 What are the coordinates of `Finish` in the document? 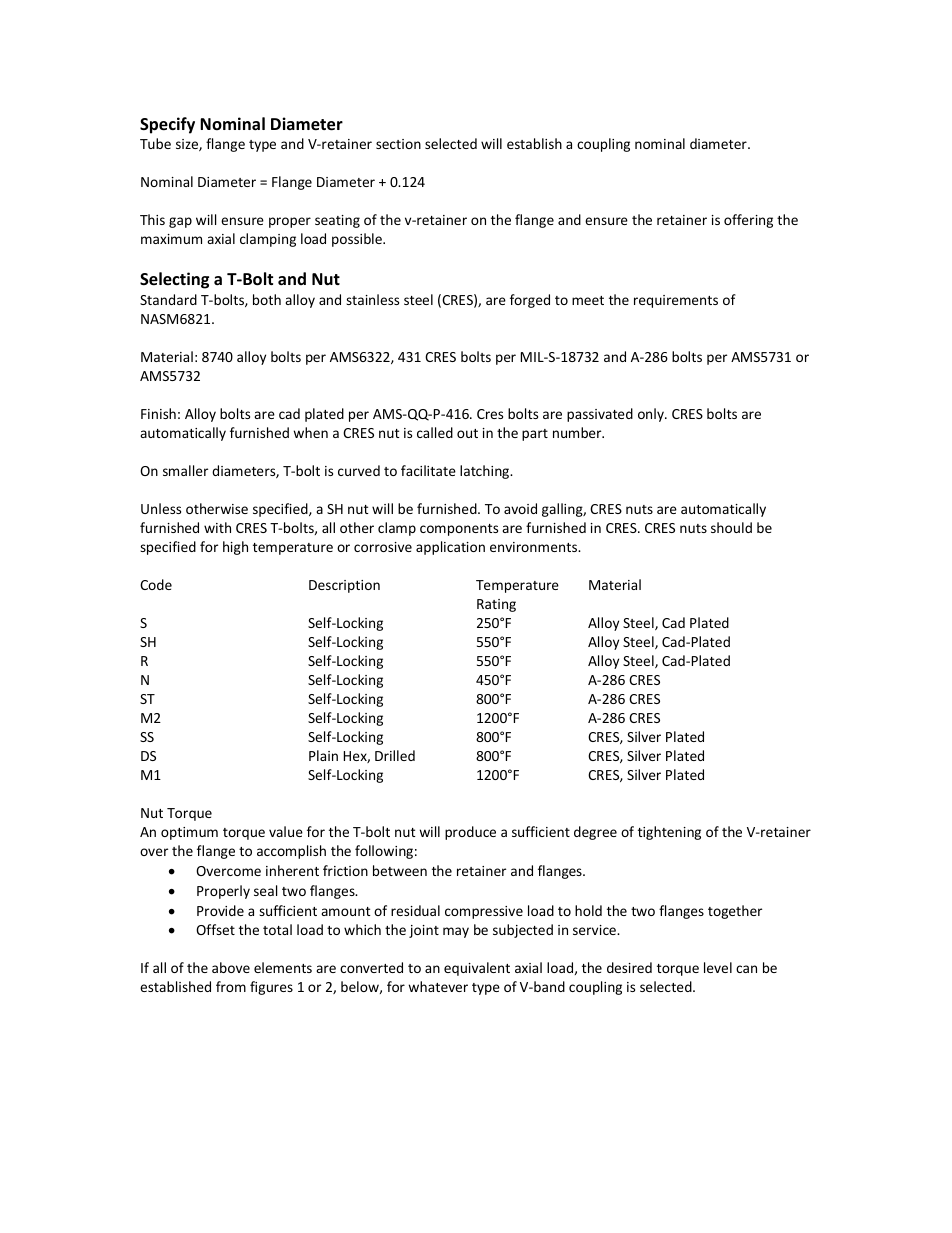 It's located at (158, 413).
